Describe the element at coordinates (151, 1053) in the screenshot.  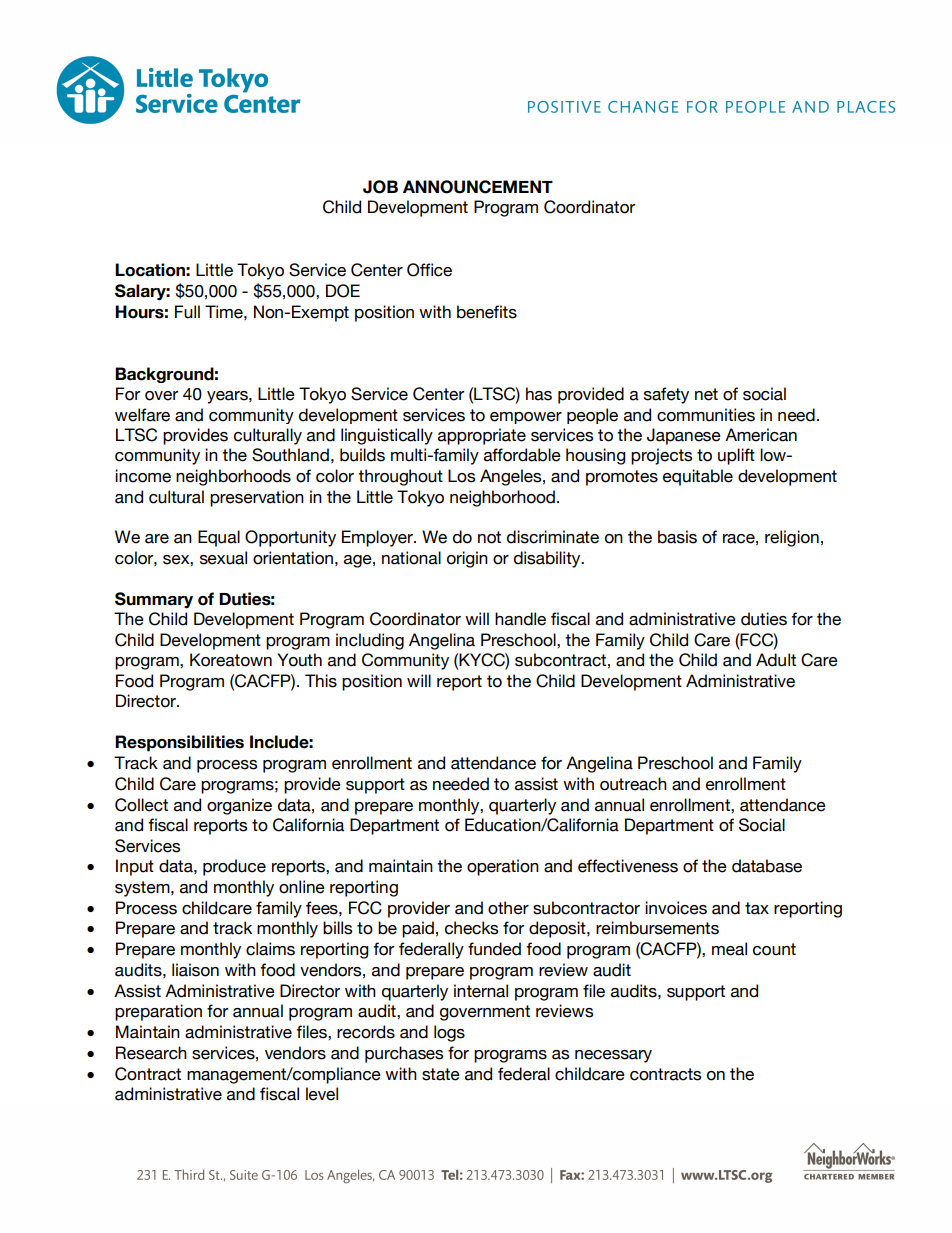
I see `Research` at that location.
